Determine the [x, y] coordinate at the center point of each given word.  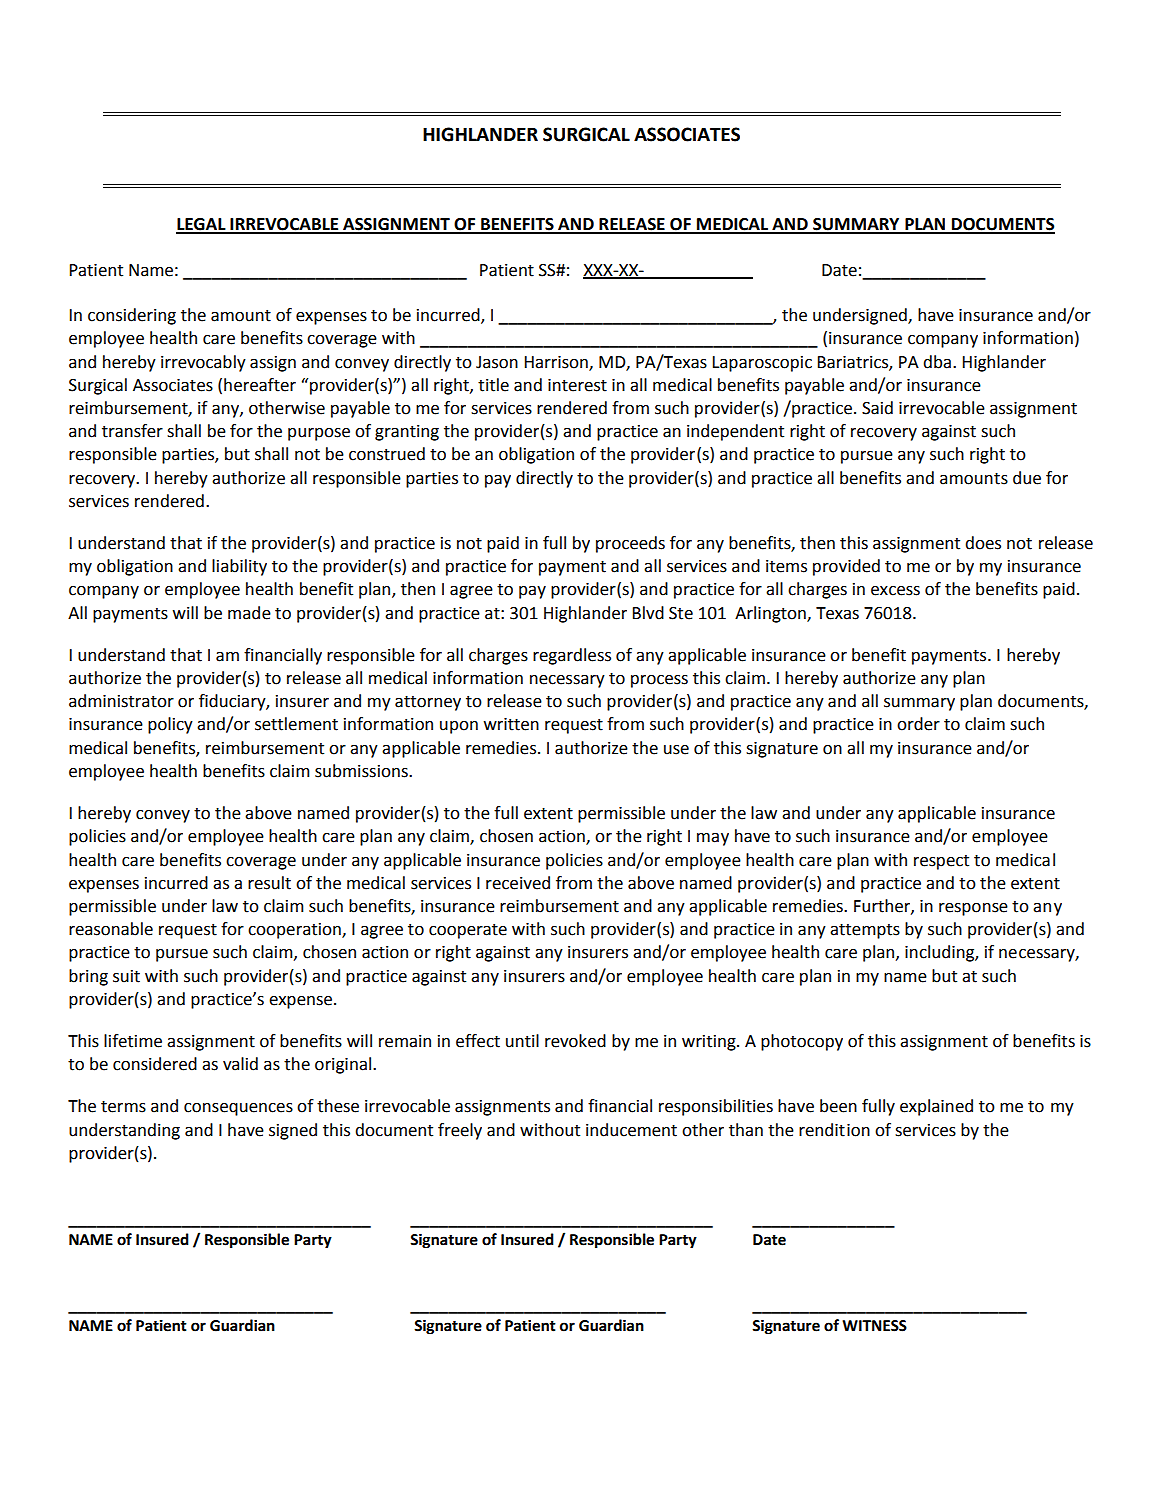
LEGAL [202, 225]
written [511, 724]
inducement [631, 1130]
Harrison [557, 363]
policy [170, 725]
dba [937, 362]
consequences [238, 1109]
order [918, 724]
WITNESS [874, 1326]
